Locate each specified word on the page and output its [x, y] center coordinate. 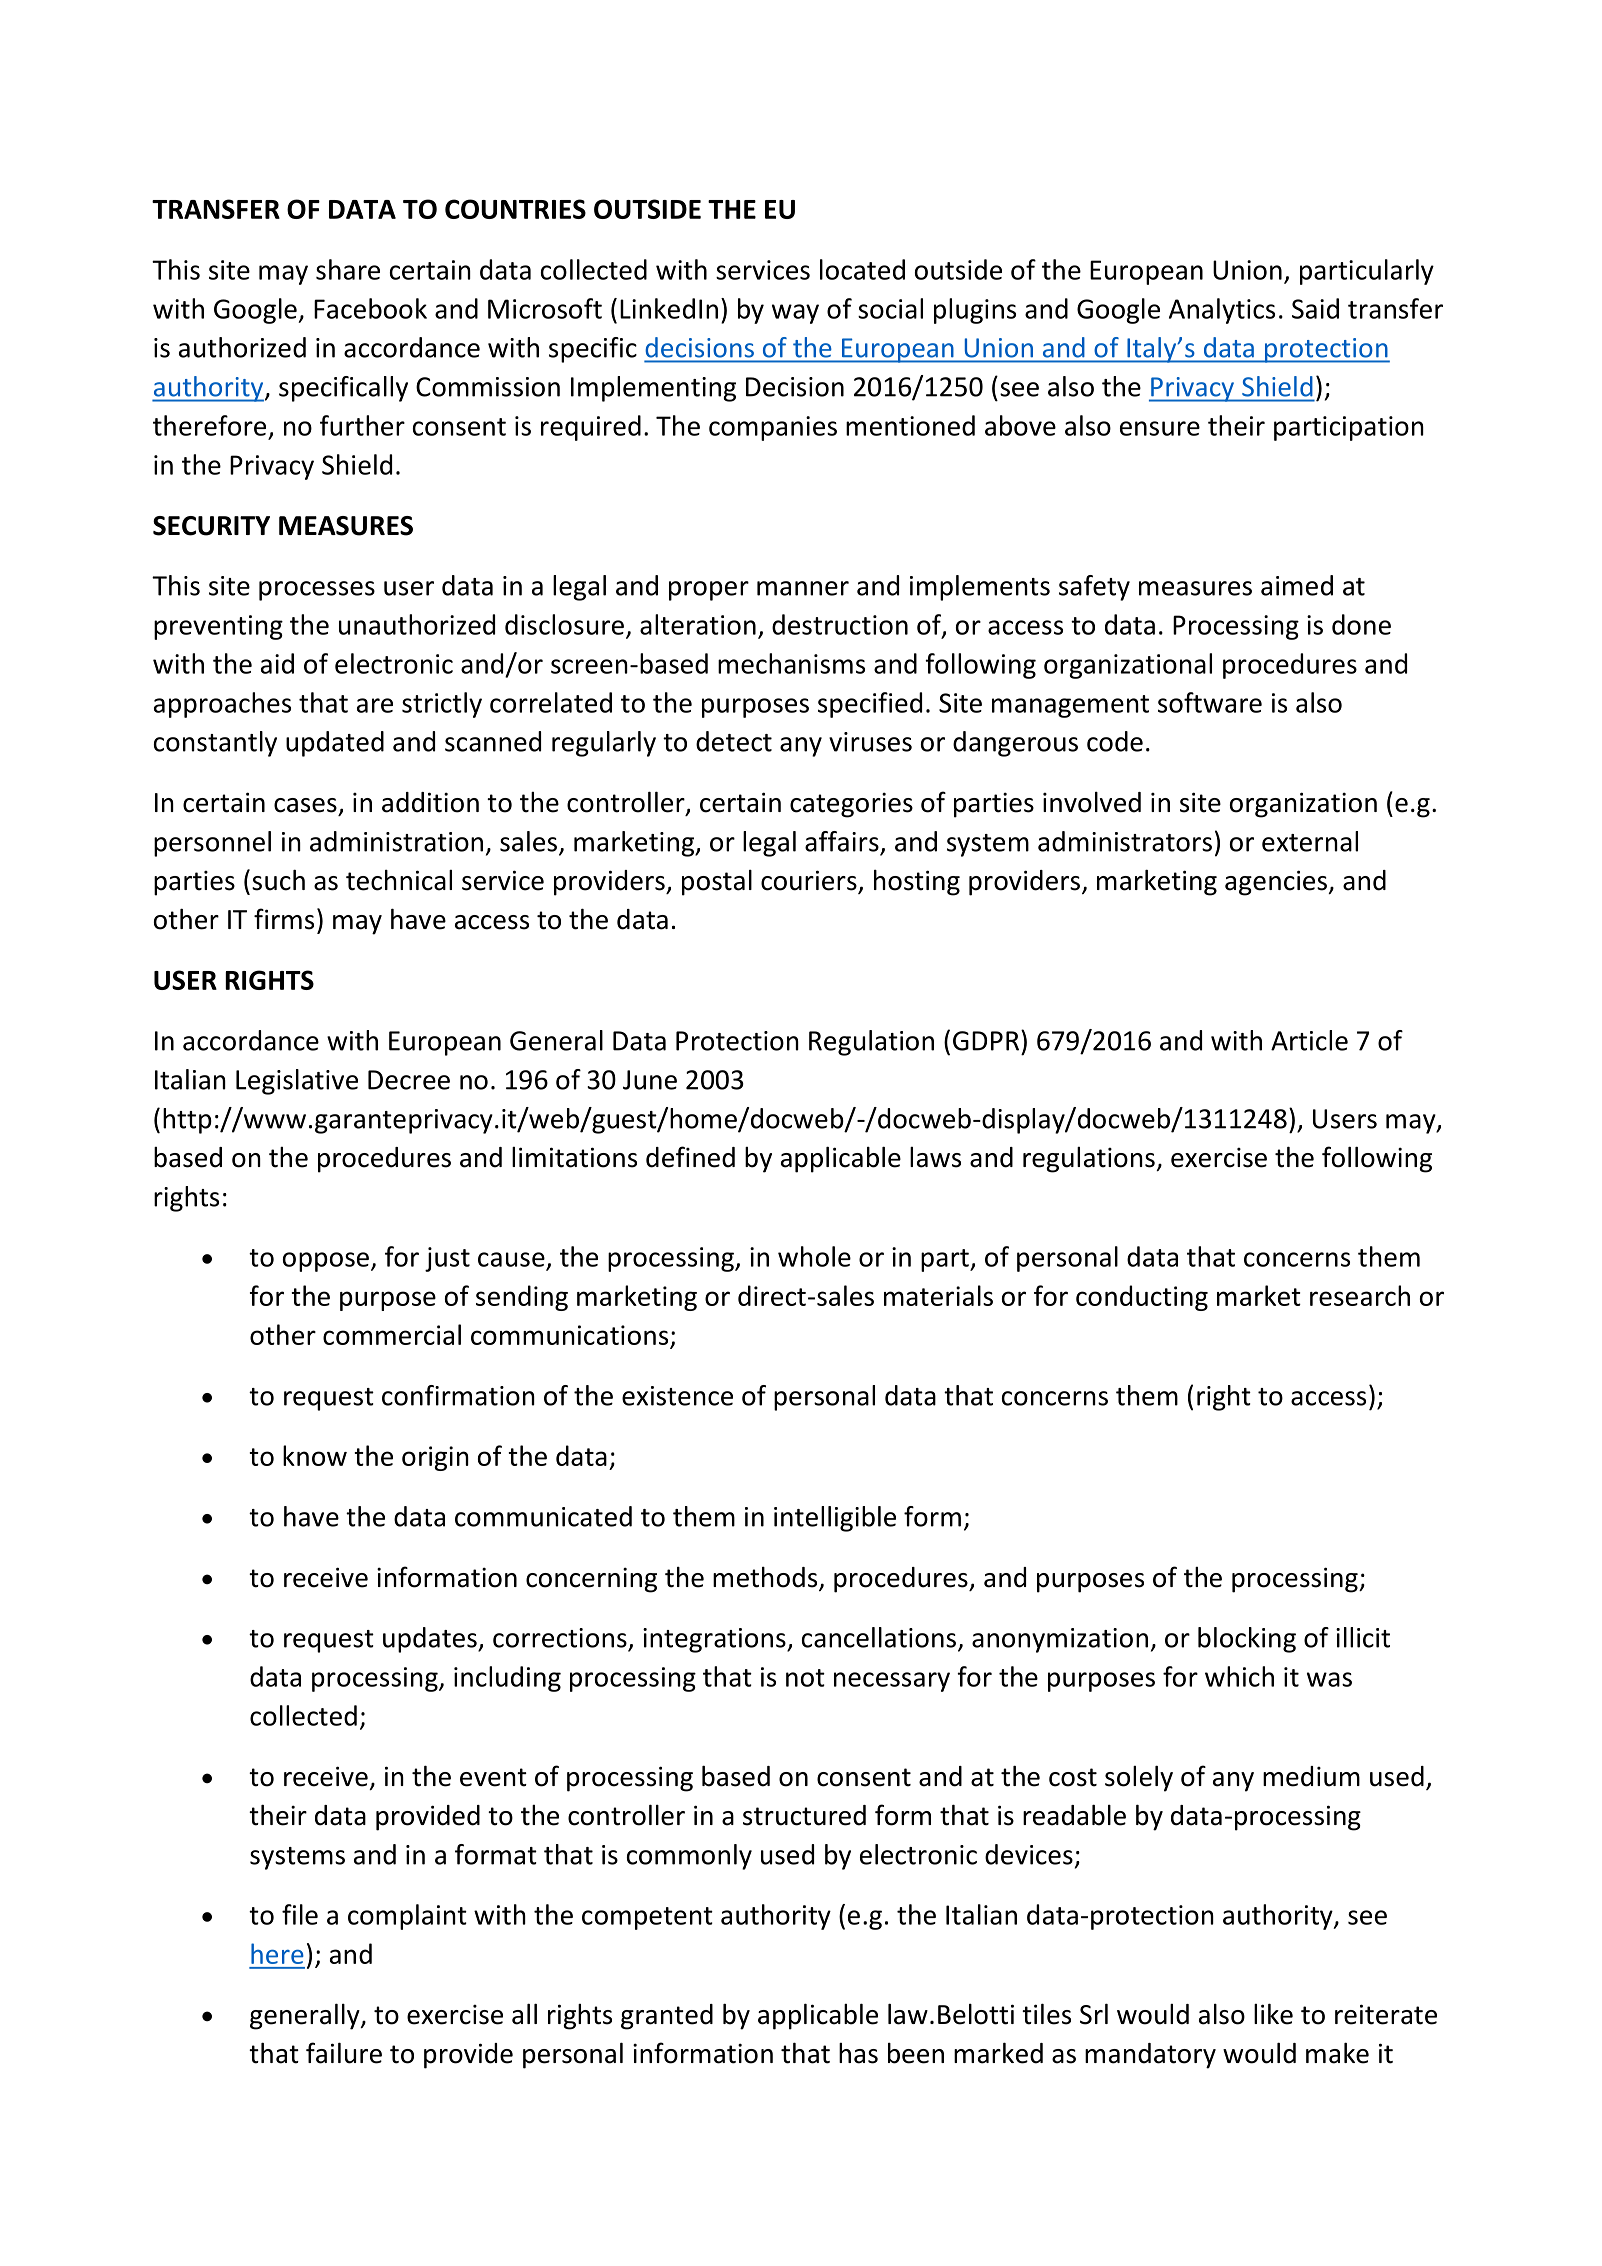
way [795, 314]
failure [344, 2053]
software [1210, 702]
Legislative [297, 1082]
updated [335, 744]
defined [690, 1157]
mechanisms [791, 663]
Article [1309, 1040]
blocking [1247, 1640]
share [348, 269]
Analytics [1222, 311]
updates [431, 1640]
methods [766, 1578]
